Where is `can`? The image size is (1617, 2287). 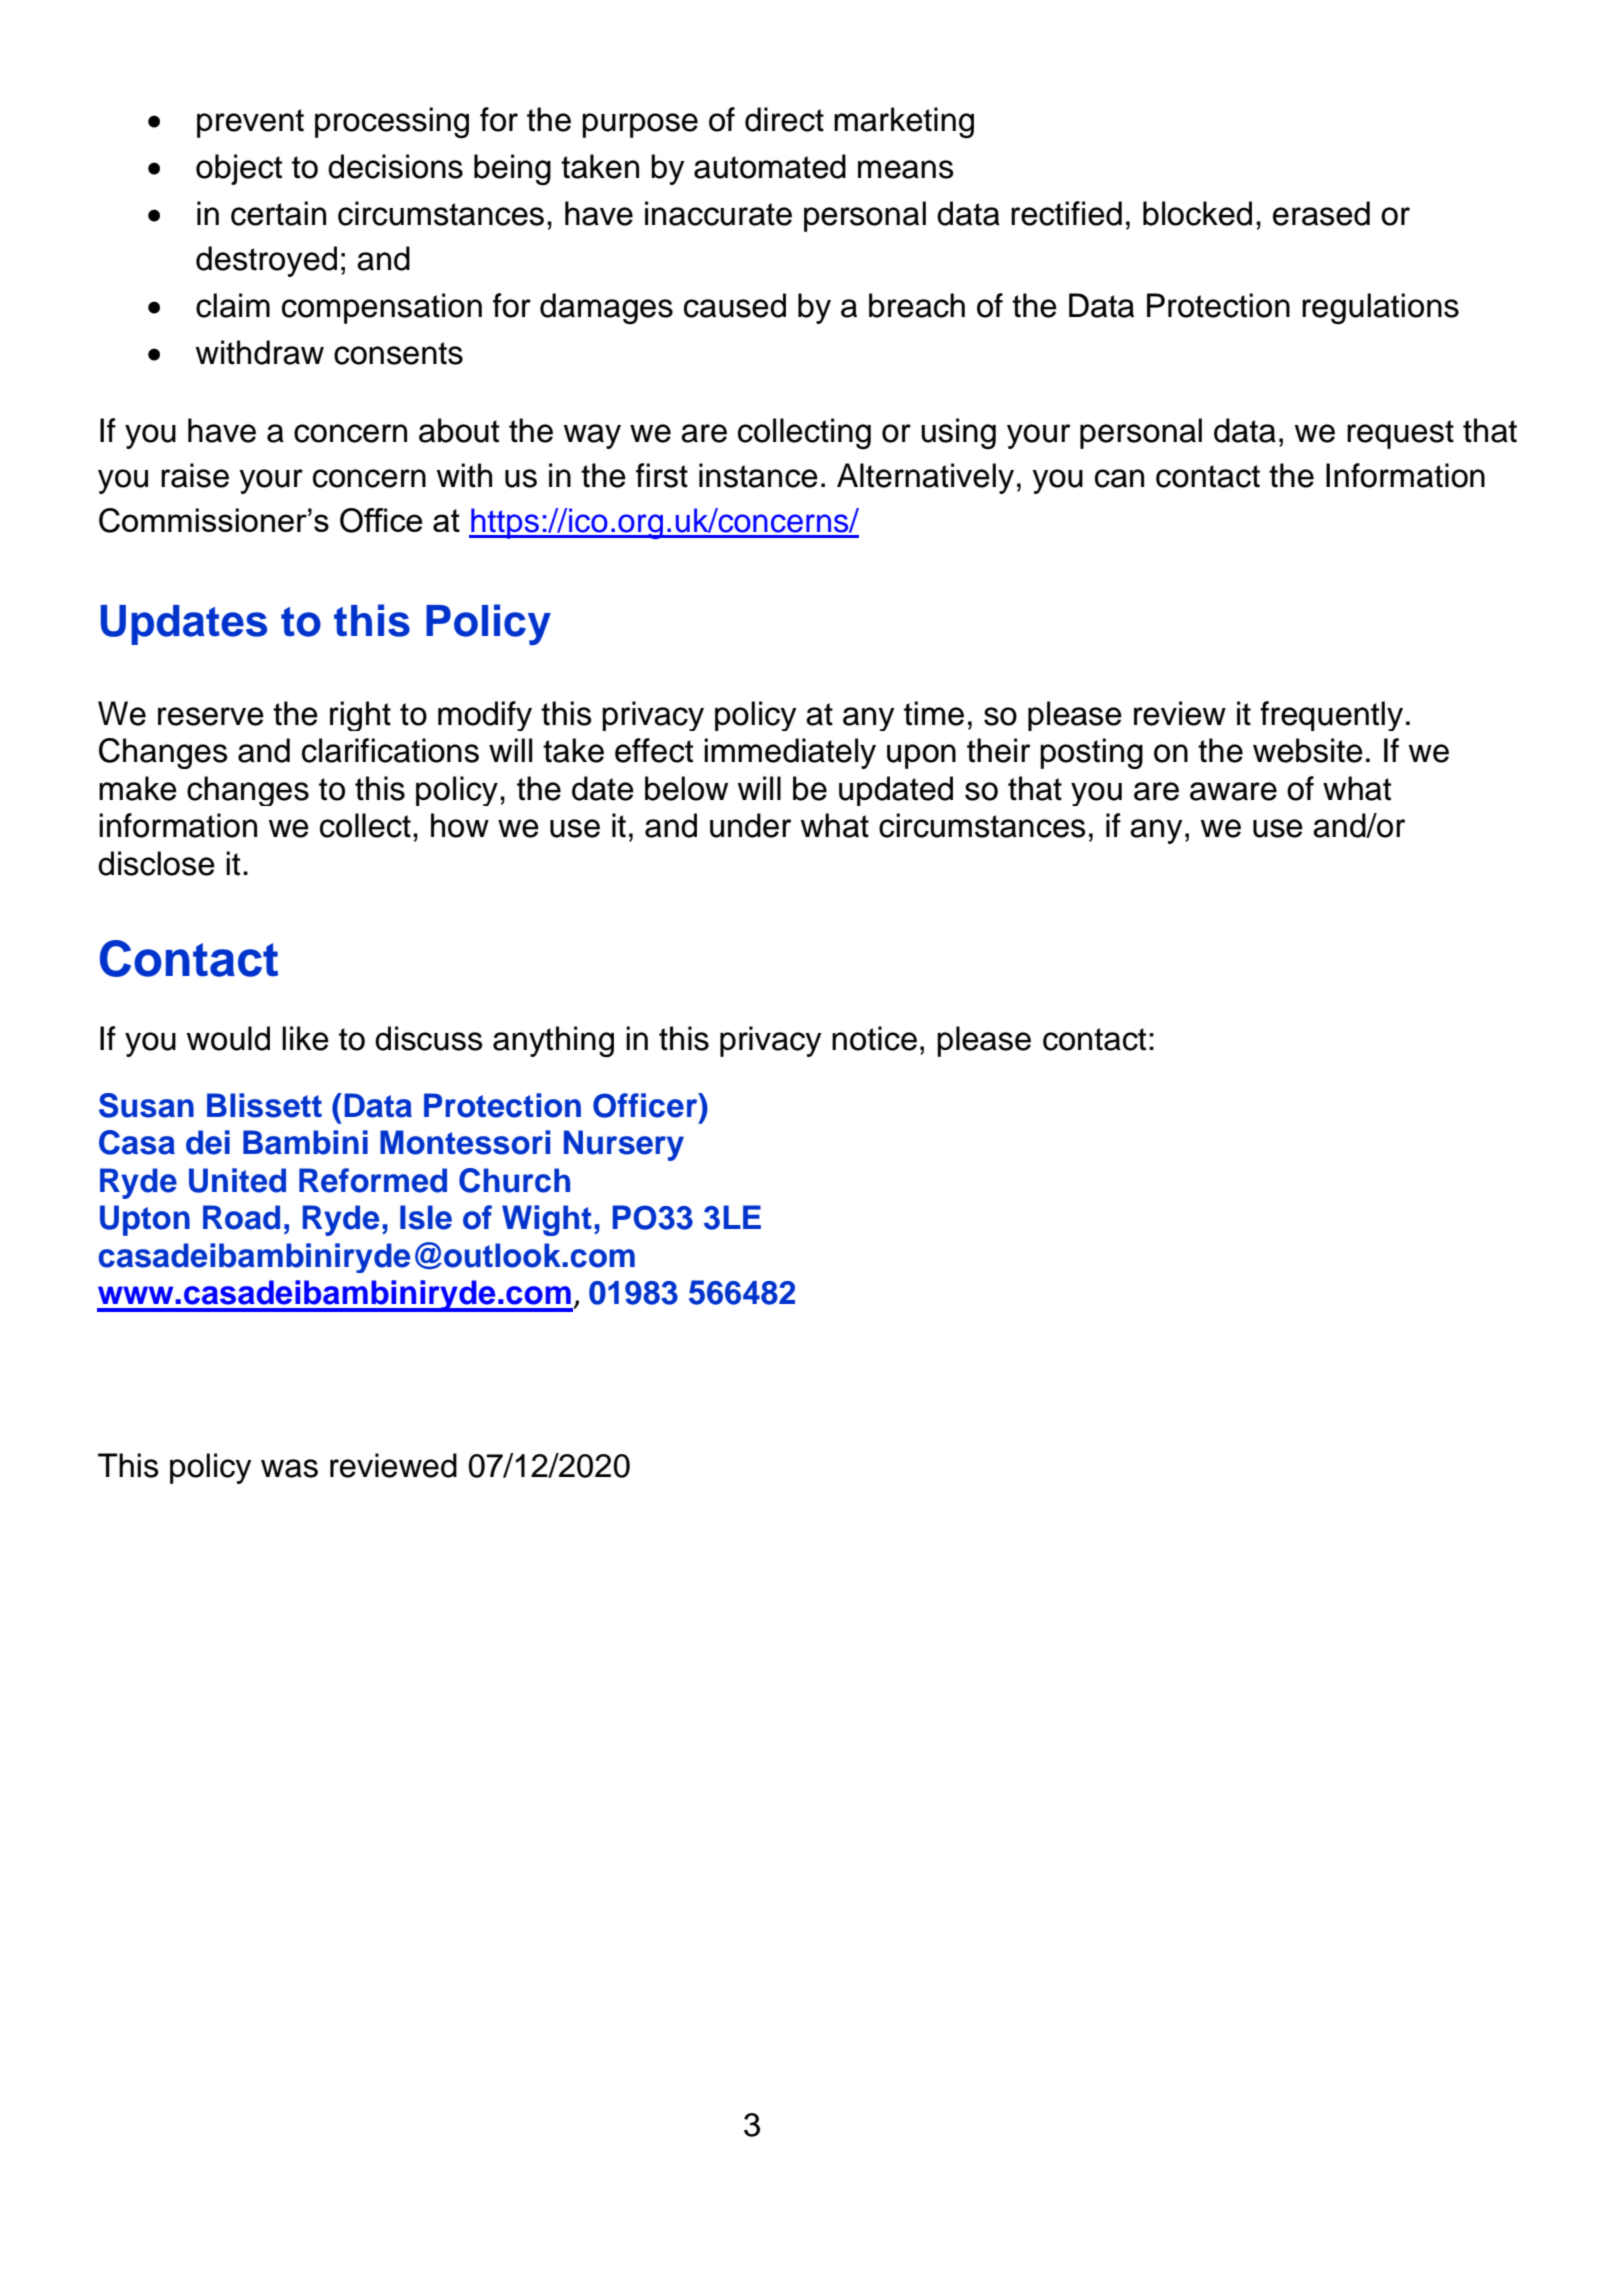
can is located at coordinates (1119, 478).
